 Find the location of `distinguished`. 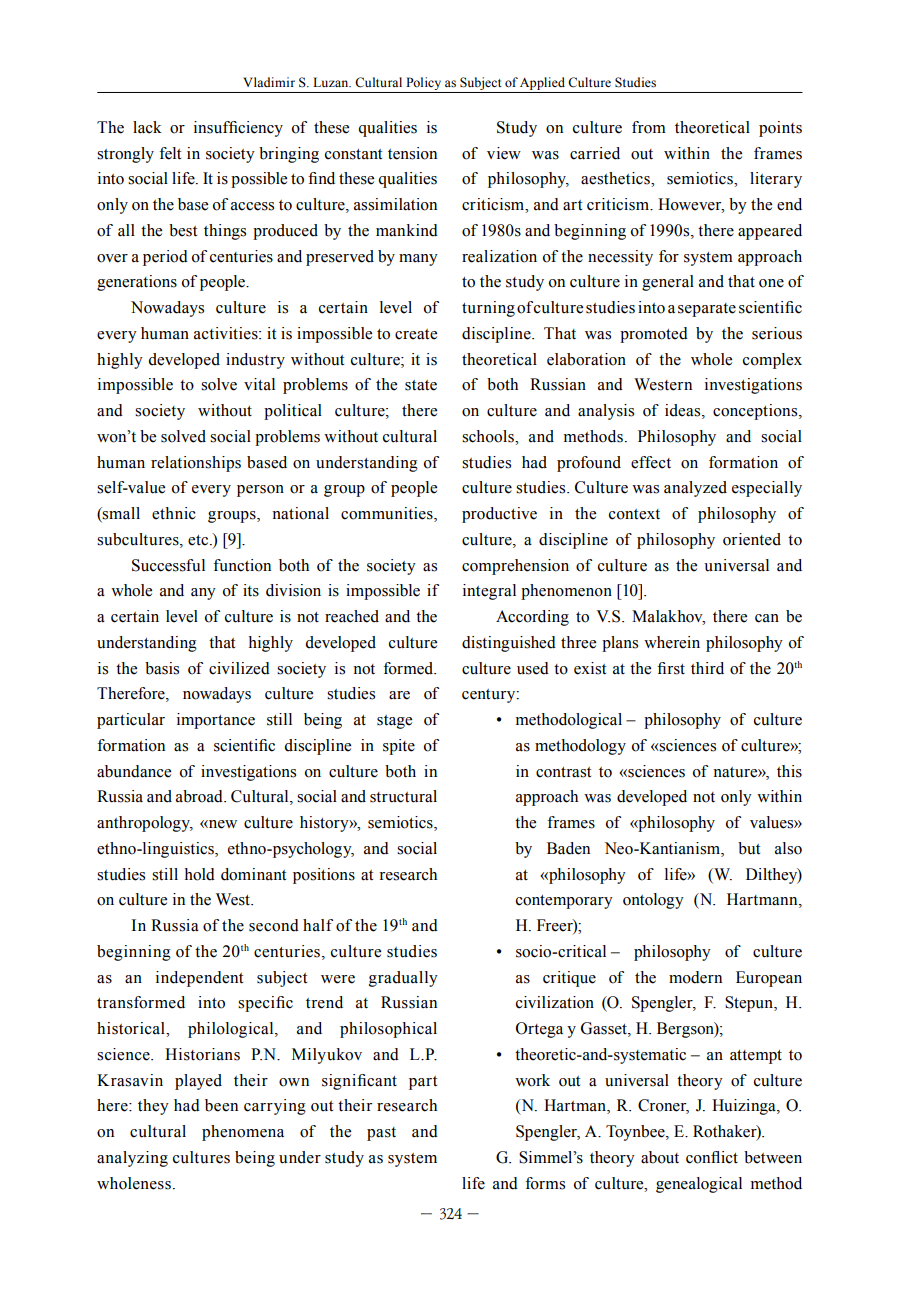

distinguished is located at coordinates (509, 644).
